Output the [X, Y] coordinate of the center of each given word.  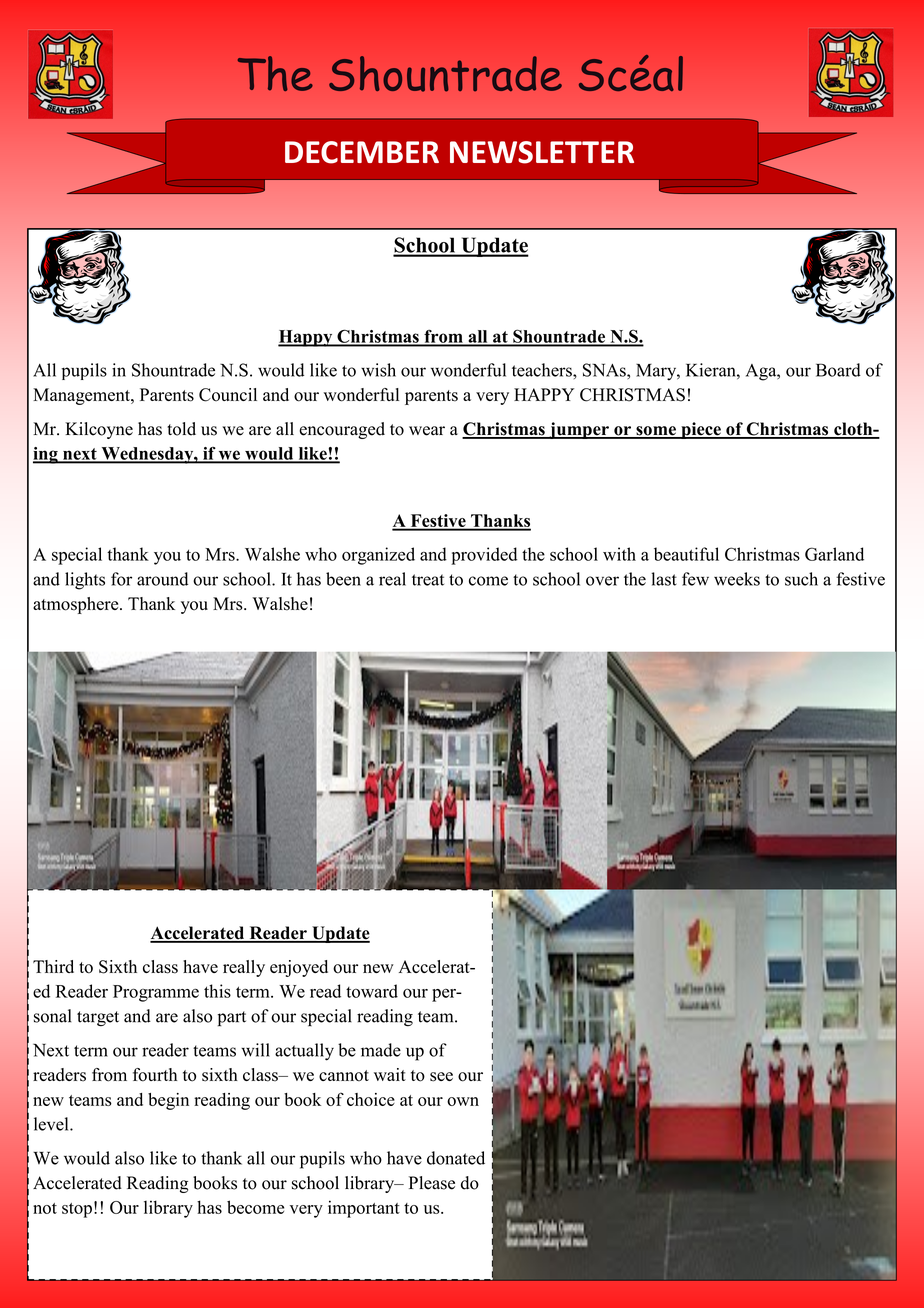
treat [428, 580]
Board [838, 370]
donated [456, 1158]
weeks [737, 579]
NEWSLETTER [542, 152]
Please [432, 1183]
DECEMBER [362, 152]
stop [77, 1210]
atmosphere [77, 605]
